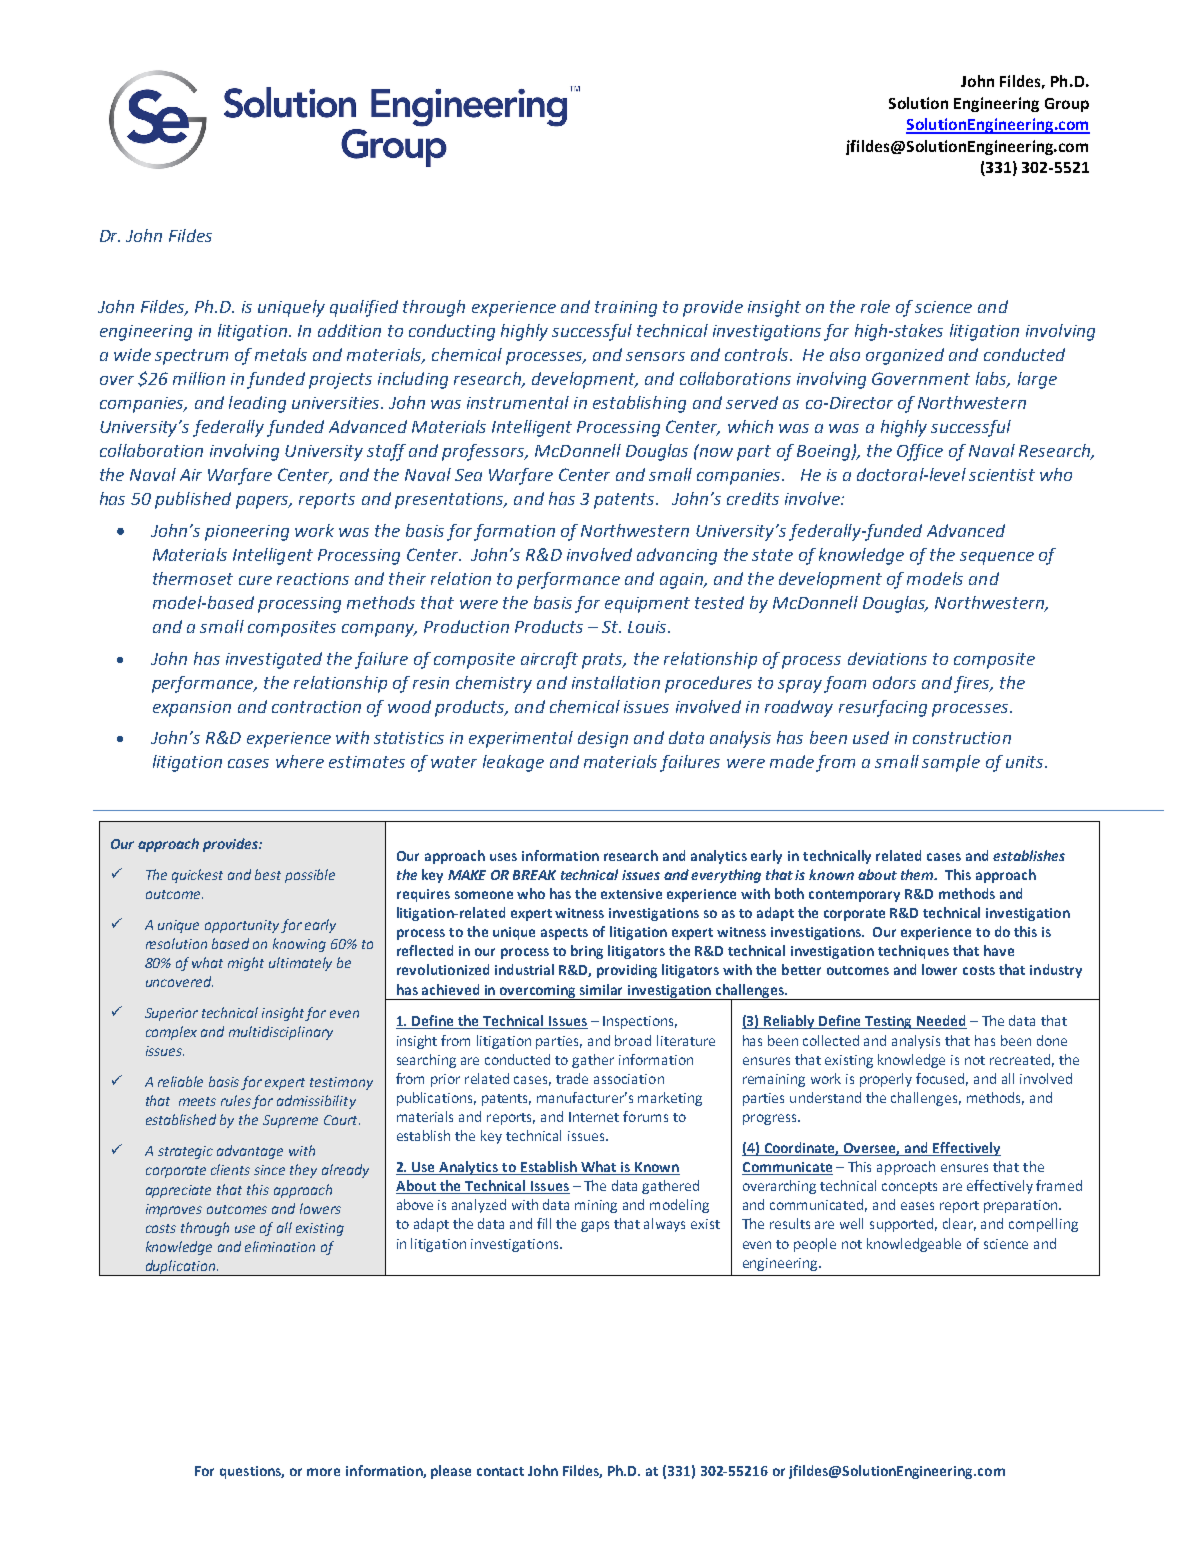 The height and width of the screenshot is (1551, 1199). Describe the element at coordinates (323, 1472) in the screenshot. I see `more` at that location.
